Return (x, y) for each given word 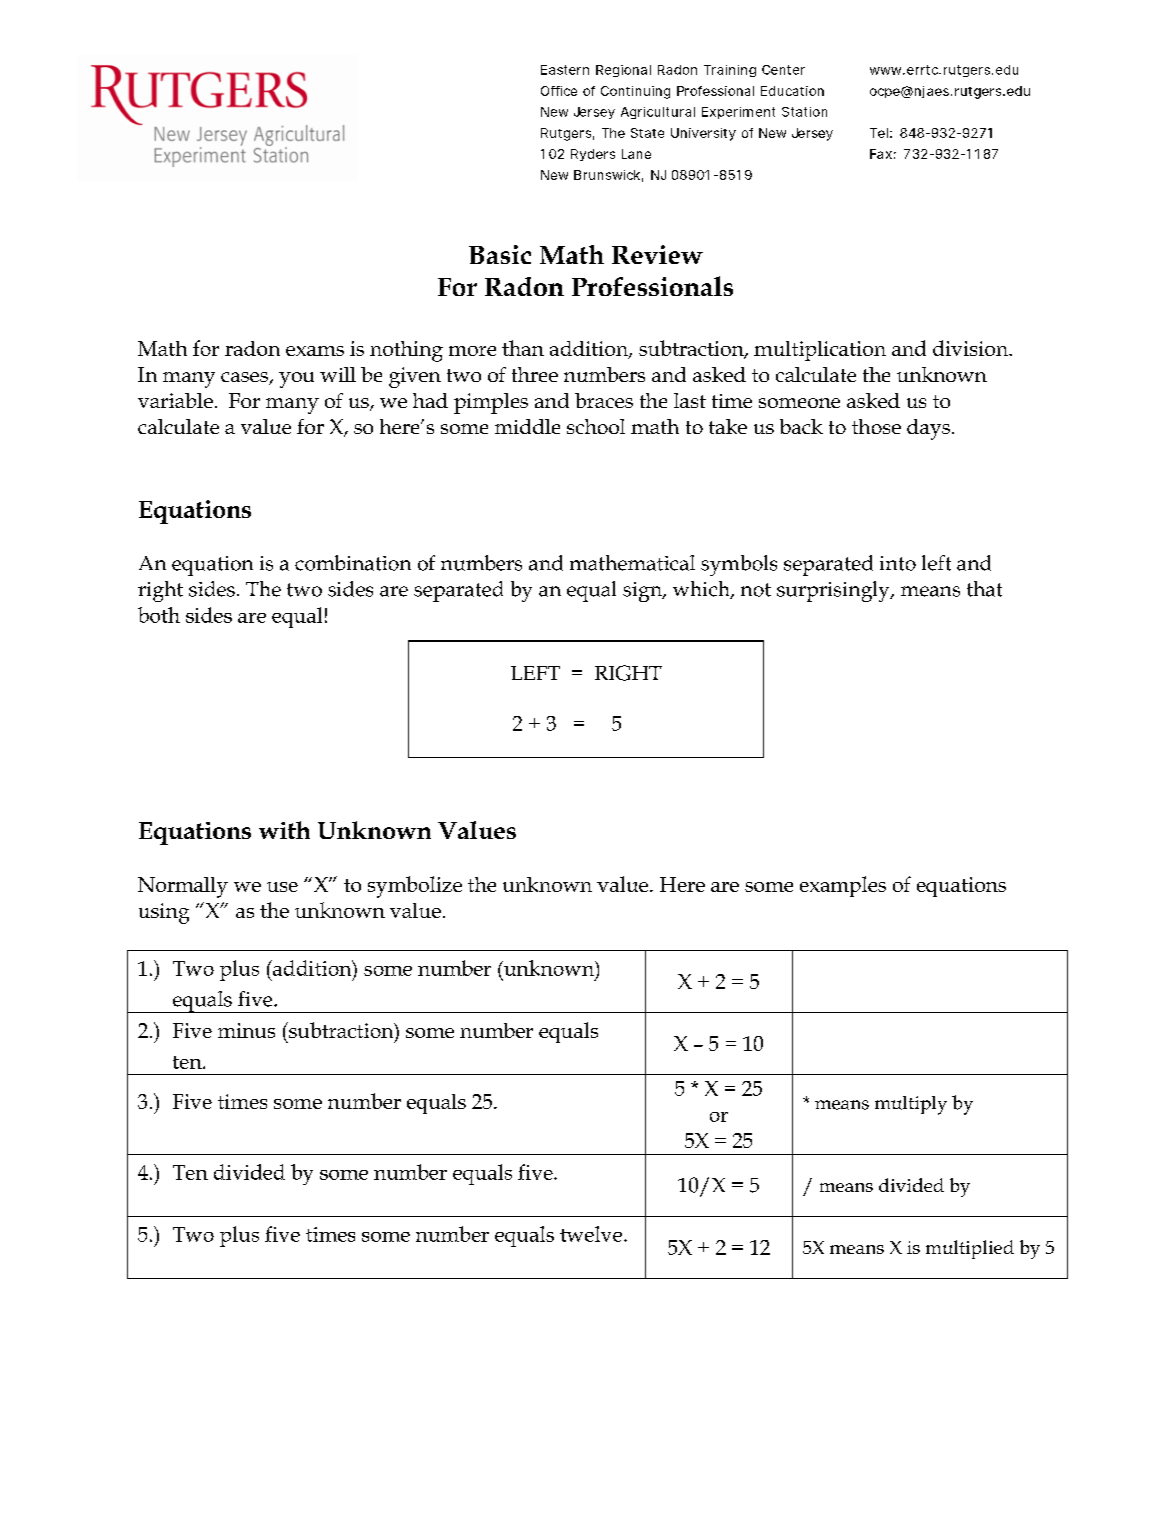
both (159, 615)
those (876, 426)
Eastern (565, 70)
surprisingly (834, 591)
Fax (883, 154)
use (282, 887)
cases (245, 378)
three (535, 374)
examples (843, 886)
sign (643, 592)
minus (246, 1030)
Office (559, 91)
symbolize (415, 887)
